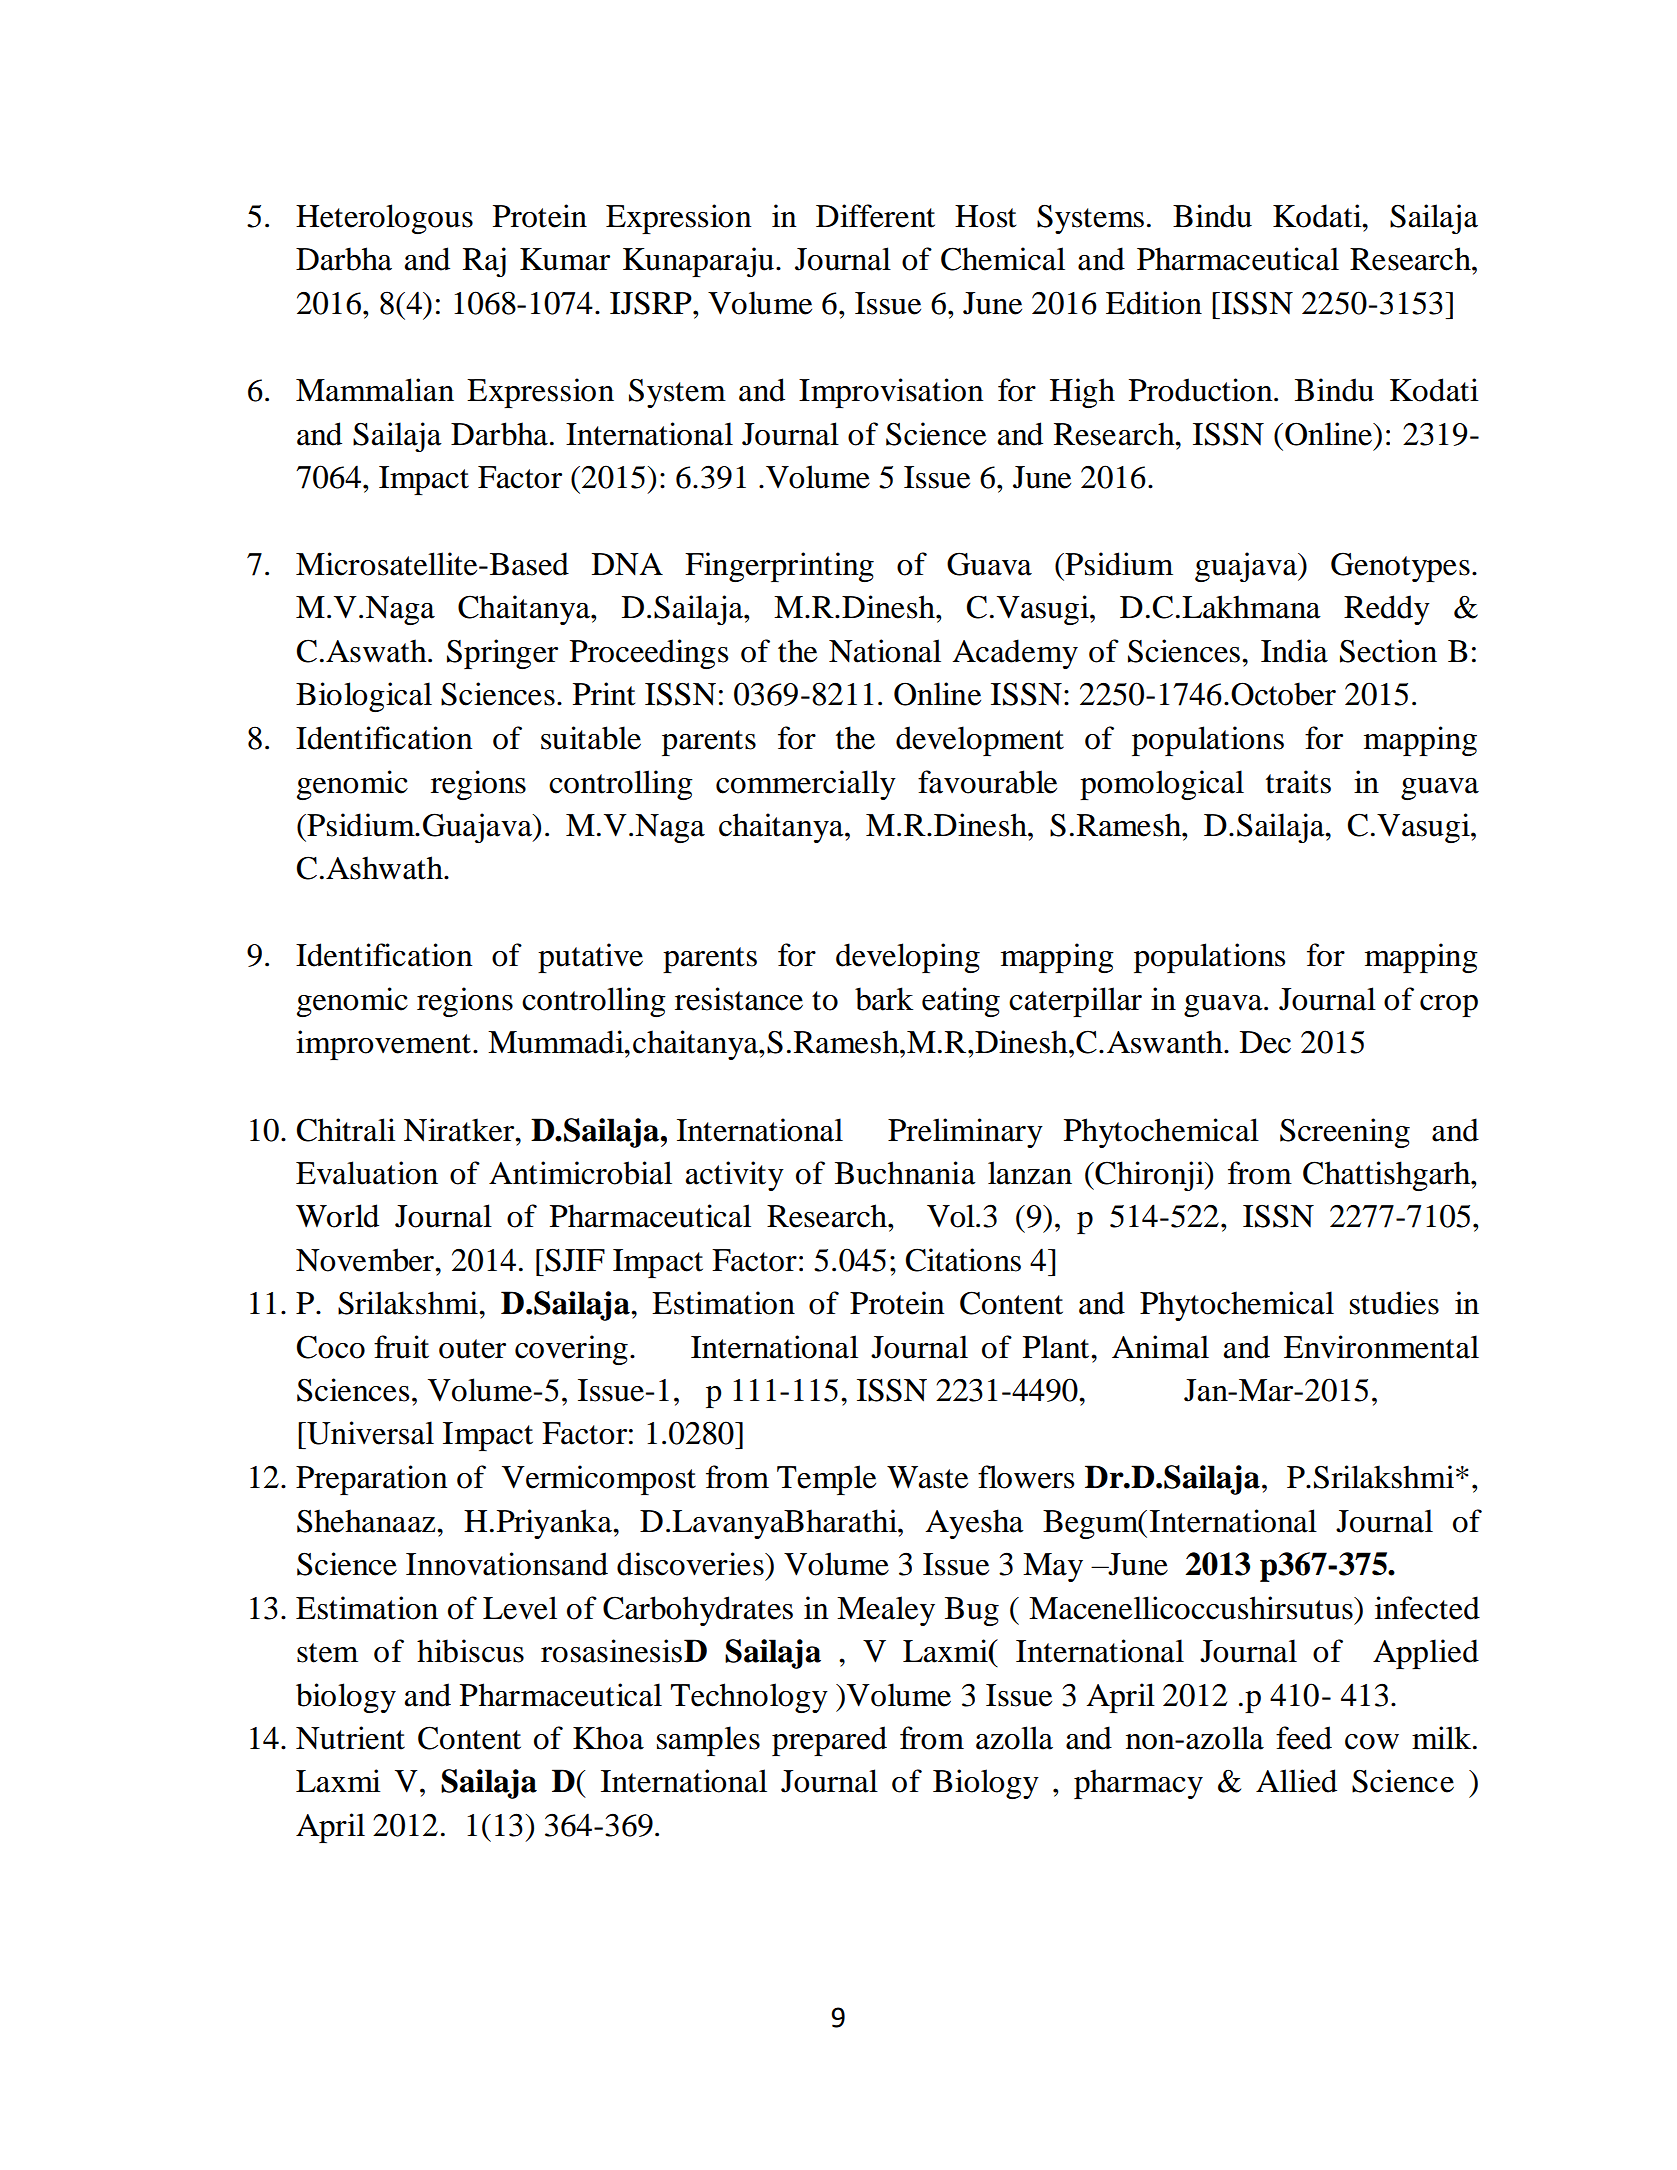 The width and height of the screenshot is (1677, 2170). What do you see at coordinates (590, 958) in the screenshot?
I see `putative` at bounding box center [590, 958].
